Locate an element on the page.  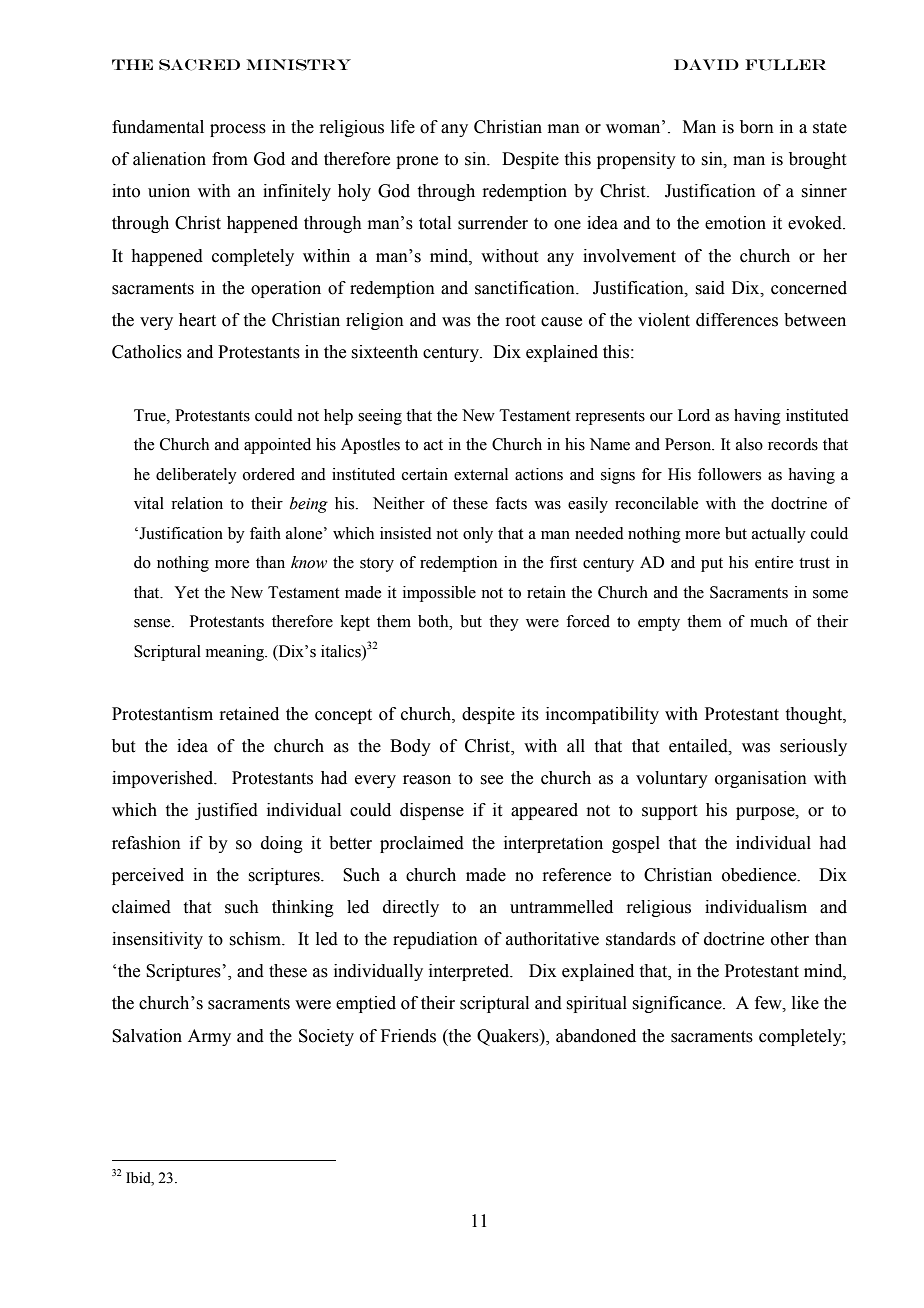
life is located at coordinates (403, 127).
